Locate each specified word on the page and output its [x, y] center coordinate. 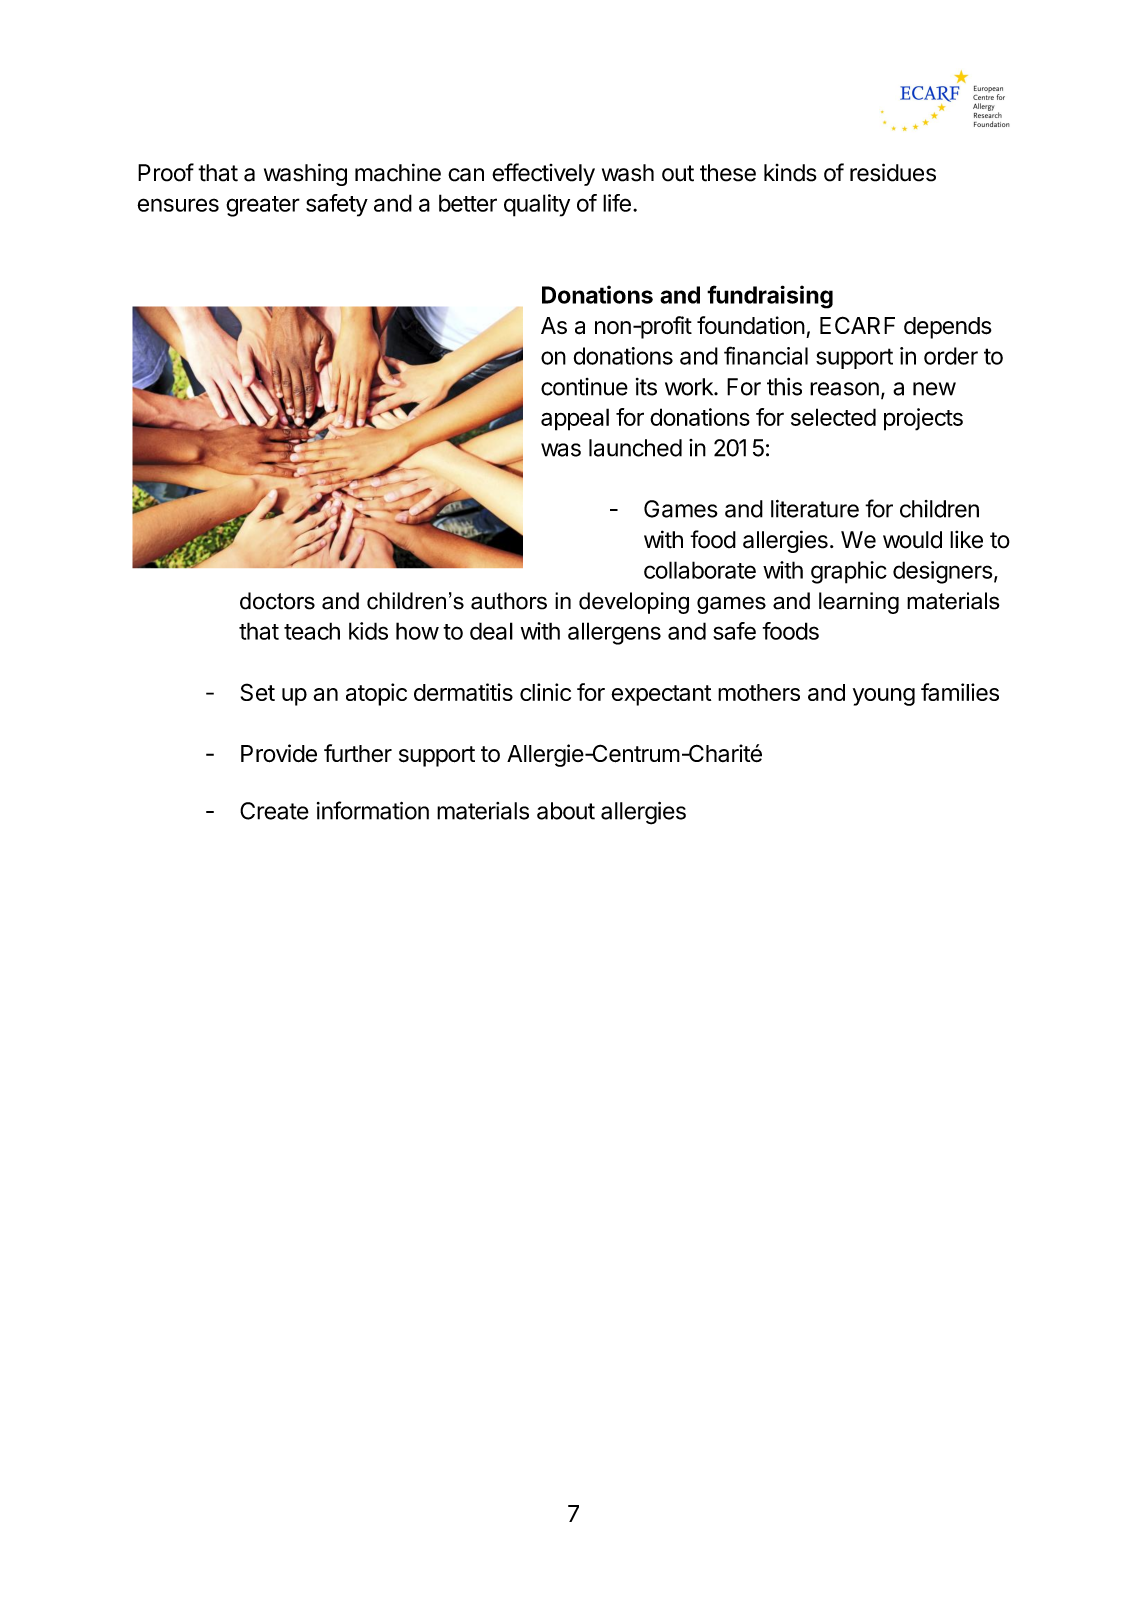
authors [509, 601]
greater [263, 206]
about [566, 811]
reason [844, 389]
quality [537, 205]
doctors [277, 601]
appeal [575, 419]
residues [893, 172]
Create [274, 811]
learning [859, 603]
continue [584, 387]
